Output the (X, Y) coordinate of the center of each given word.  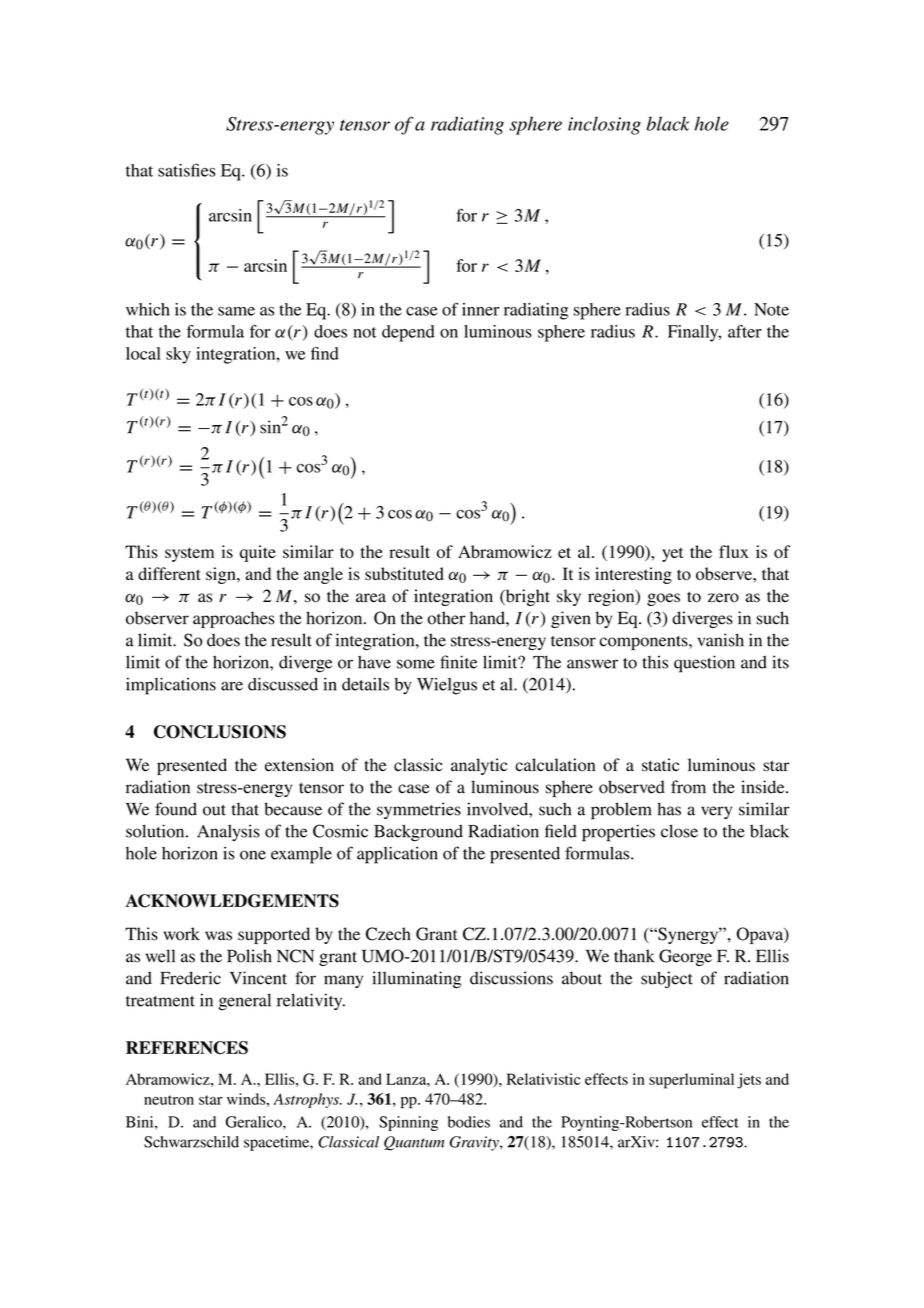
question (704, 664)
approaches (234, 619)
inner (481, 309)
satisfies (186, 170)
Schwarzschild (191, 1142)
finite (458, 662)
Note (771, 309)
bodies (469, 1122)
